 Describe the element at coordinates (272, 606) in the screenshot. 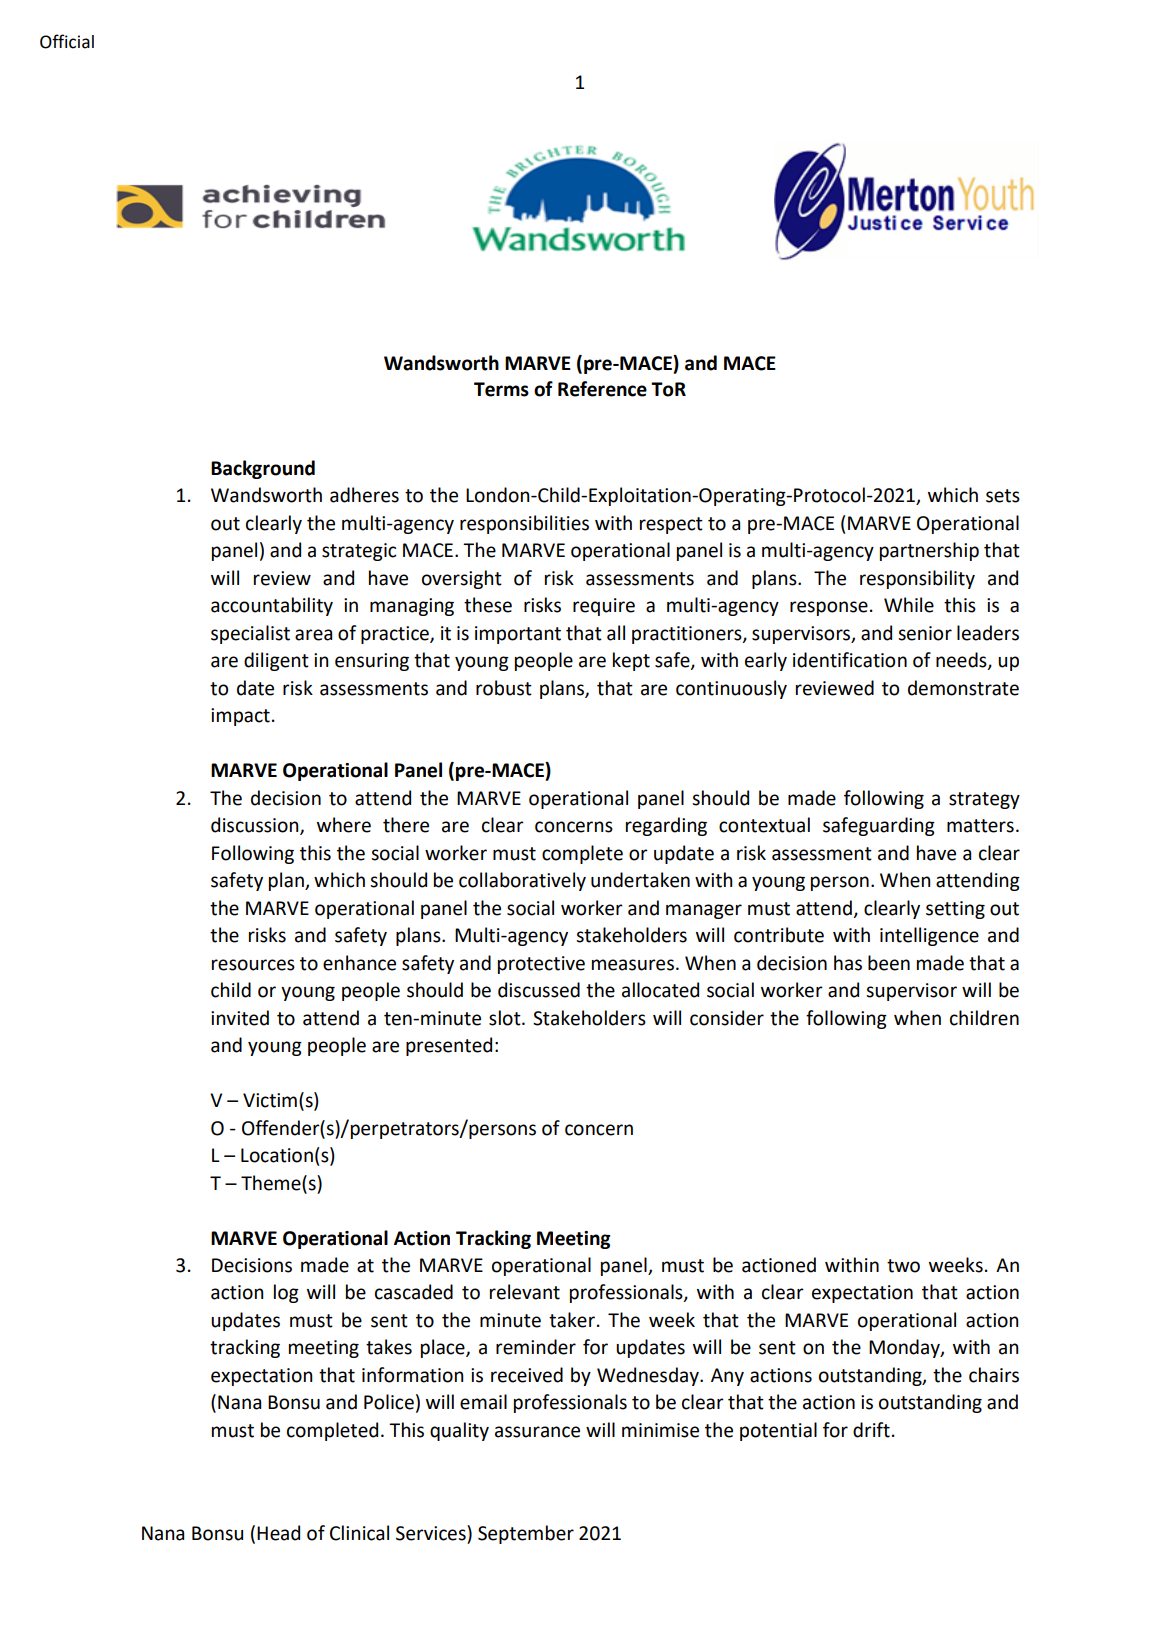

I see `accountability` at that location.
